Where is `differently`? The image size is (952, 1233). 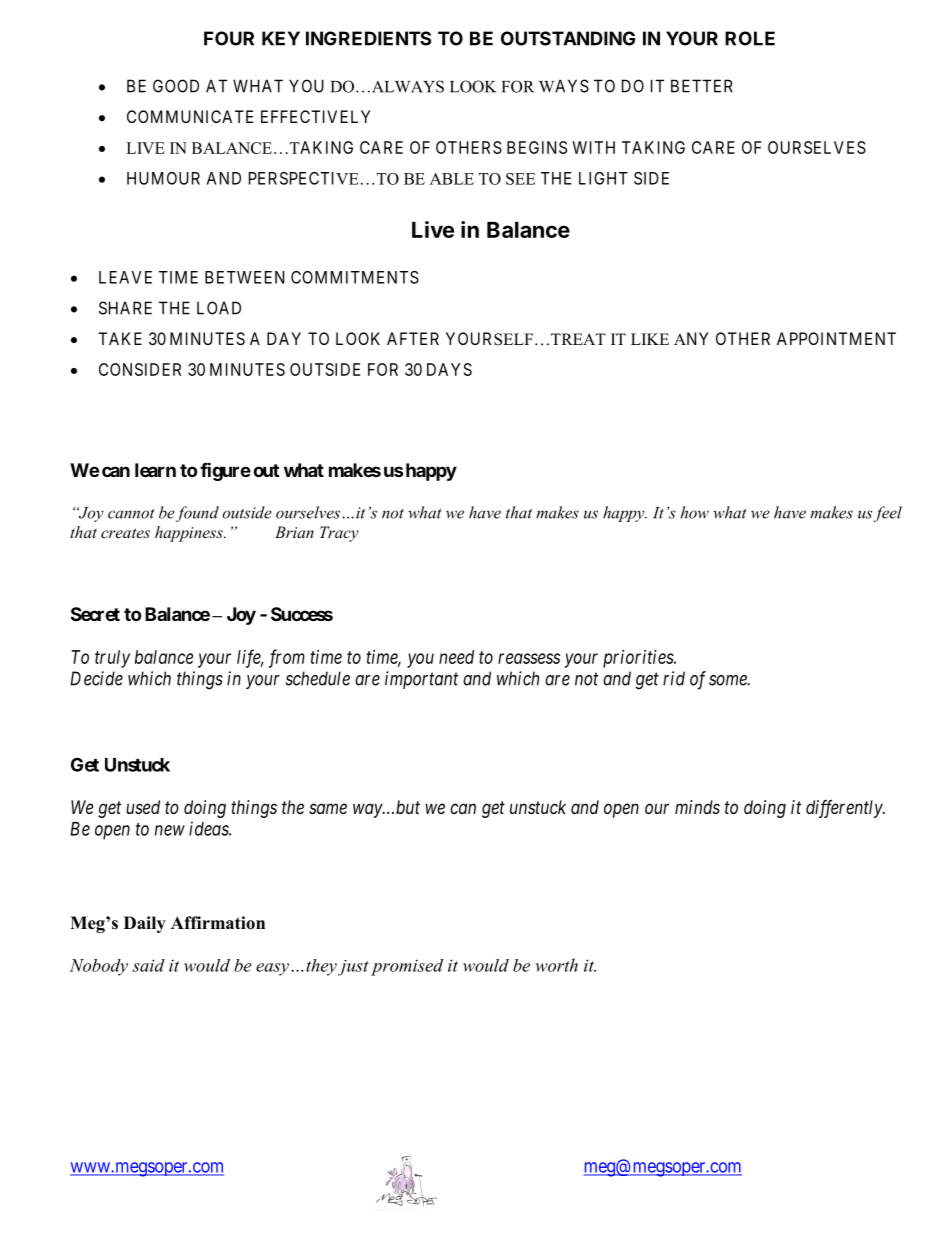 differently is located at coordinates (845, 809).
